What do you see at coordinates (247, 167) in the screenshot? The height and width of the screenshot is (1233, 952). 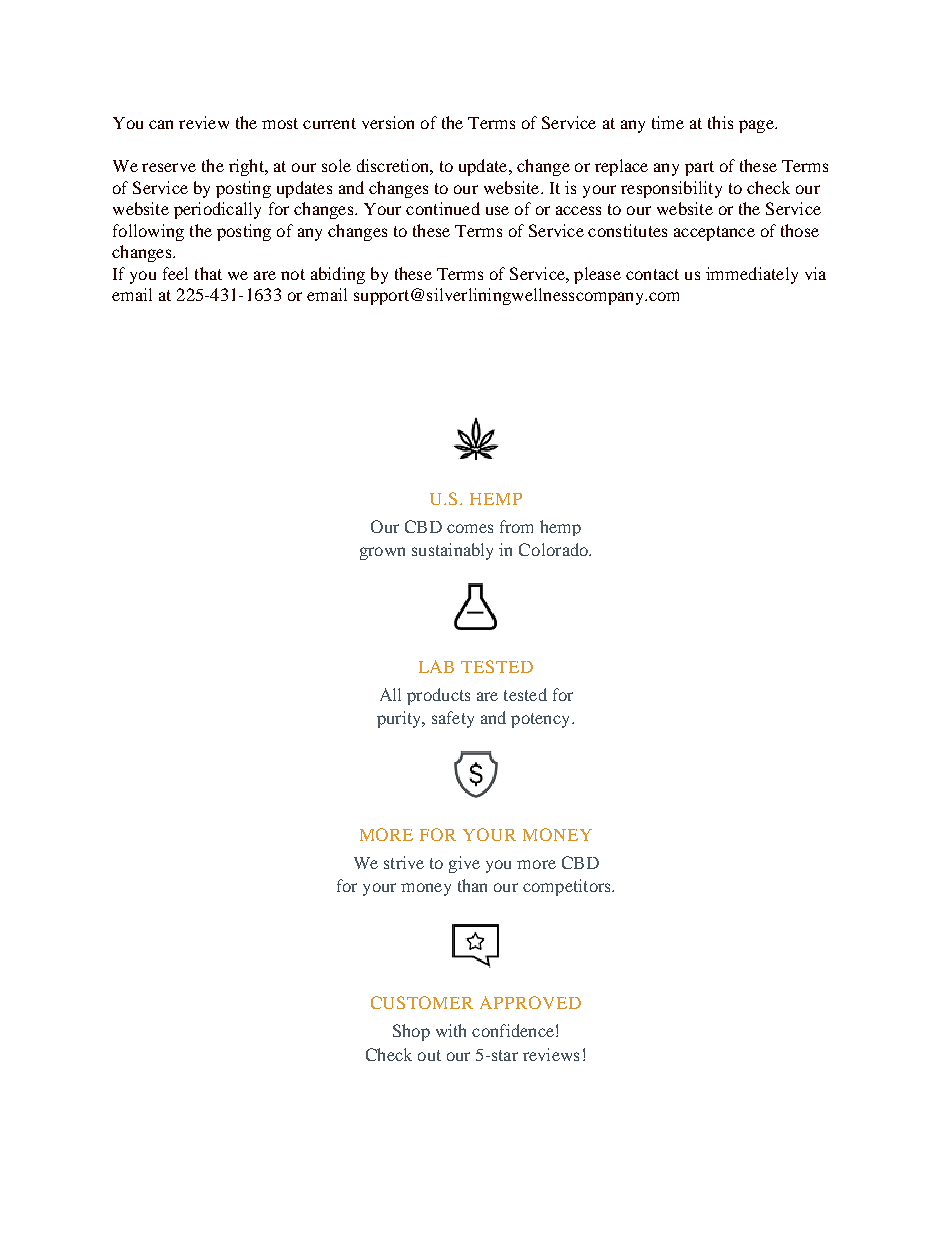 I see `right` at bounding box center [247, 167].
